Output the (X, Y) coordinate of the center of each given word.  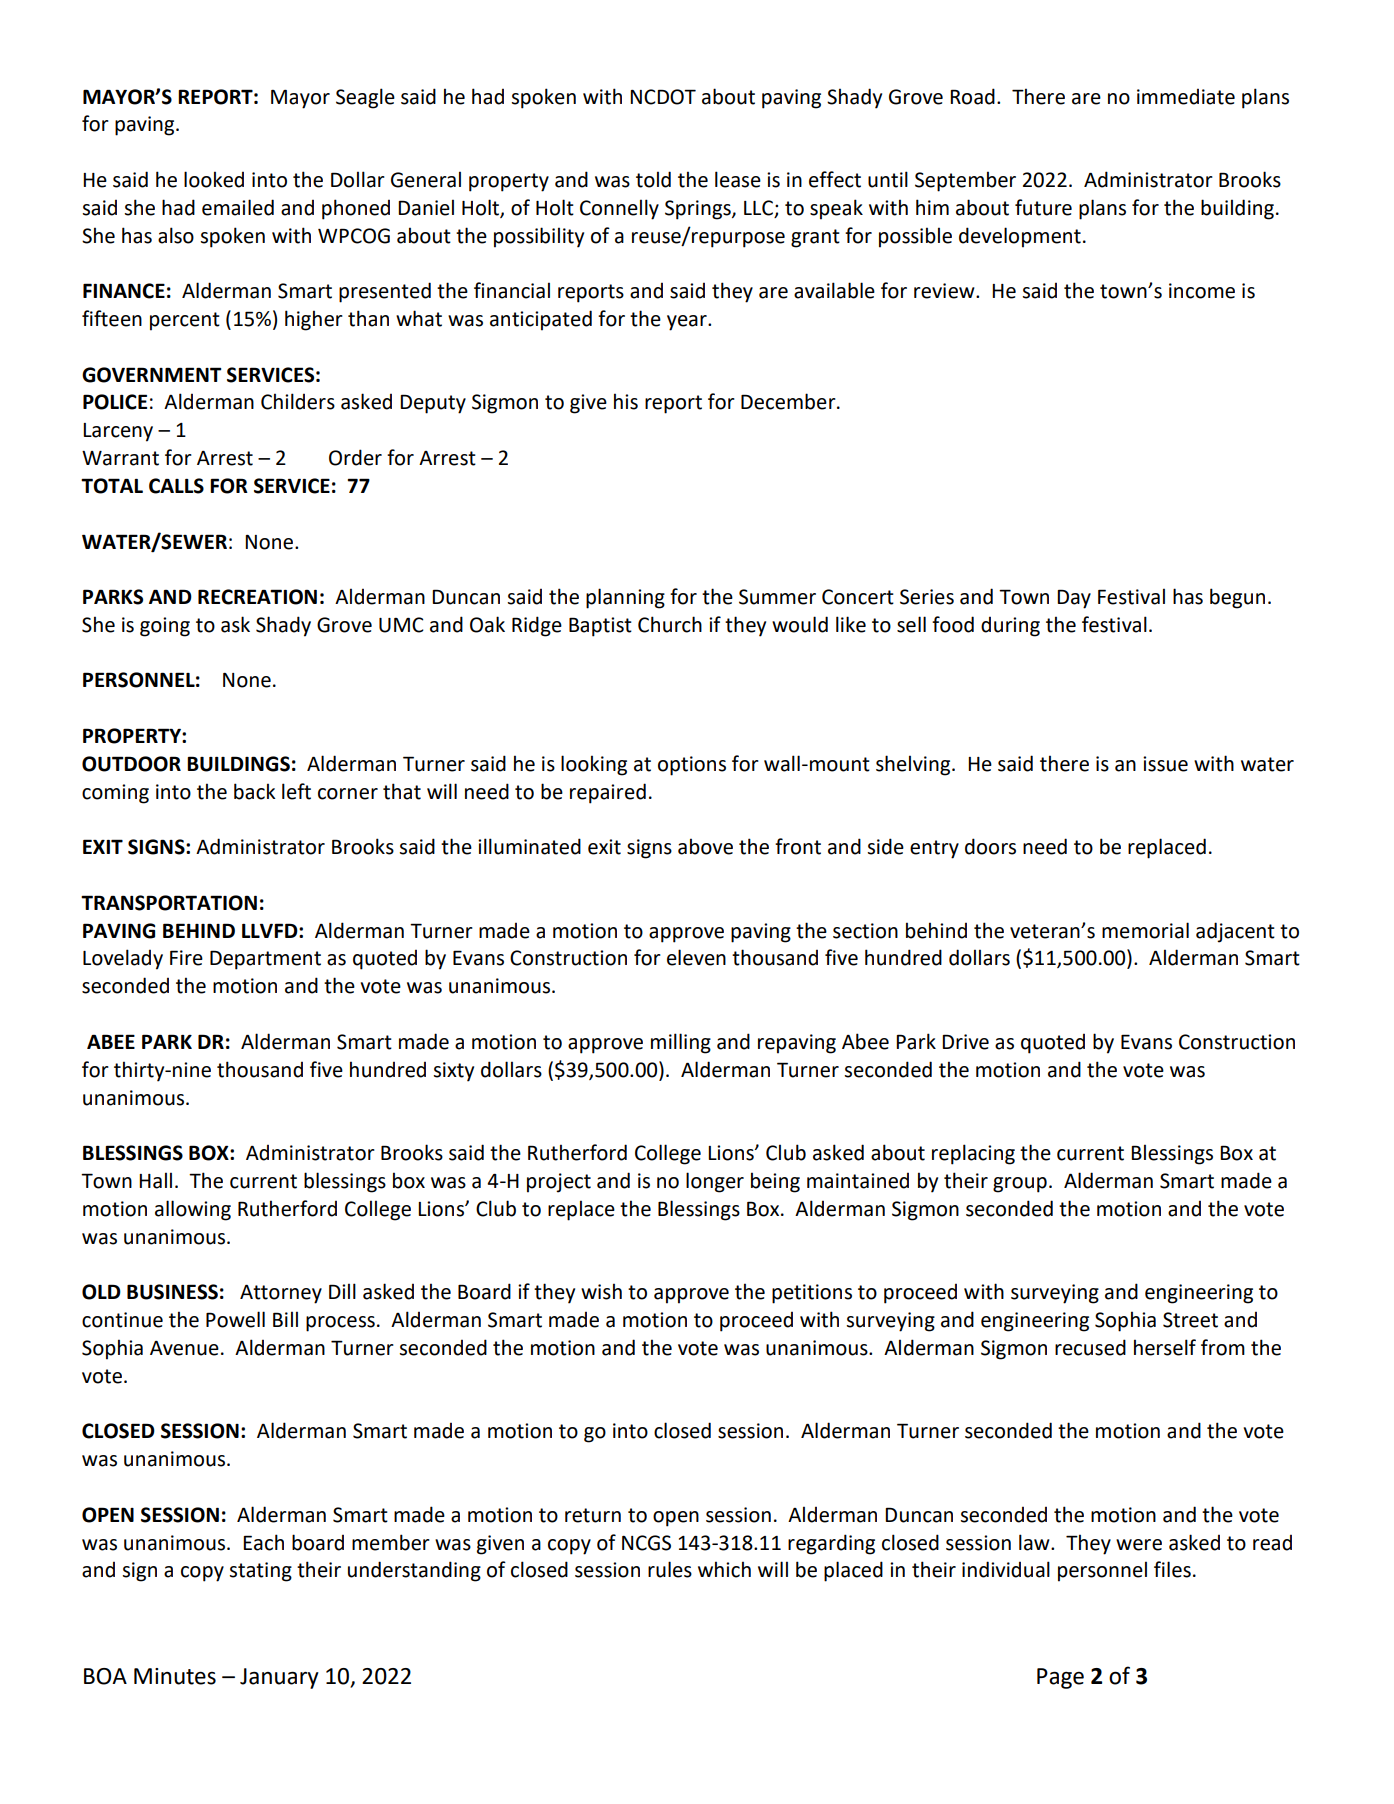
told (653, 179)
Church (670, 624)
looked (214, 179)
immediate (1186, 96)
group (1020, 1185)
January (279, 1678)
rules (670, 1569)
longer (715, 1182)
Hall (155, 1180)
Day (1074, 599)
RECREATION (257, 597)
